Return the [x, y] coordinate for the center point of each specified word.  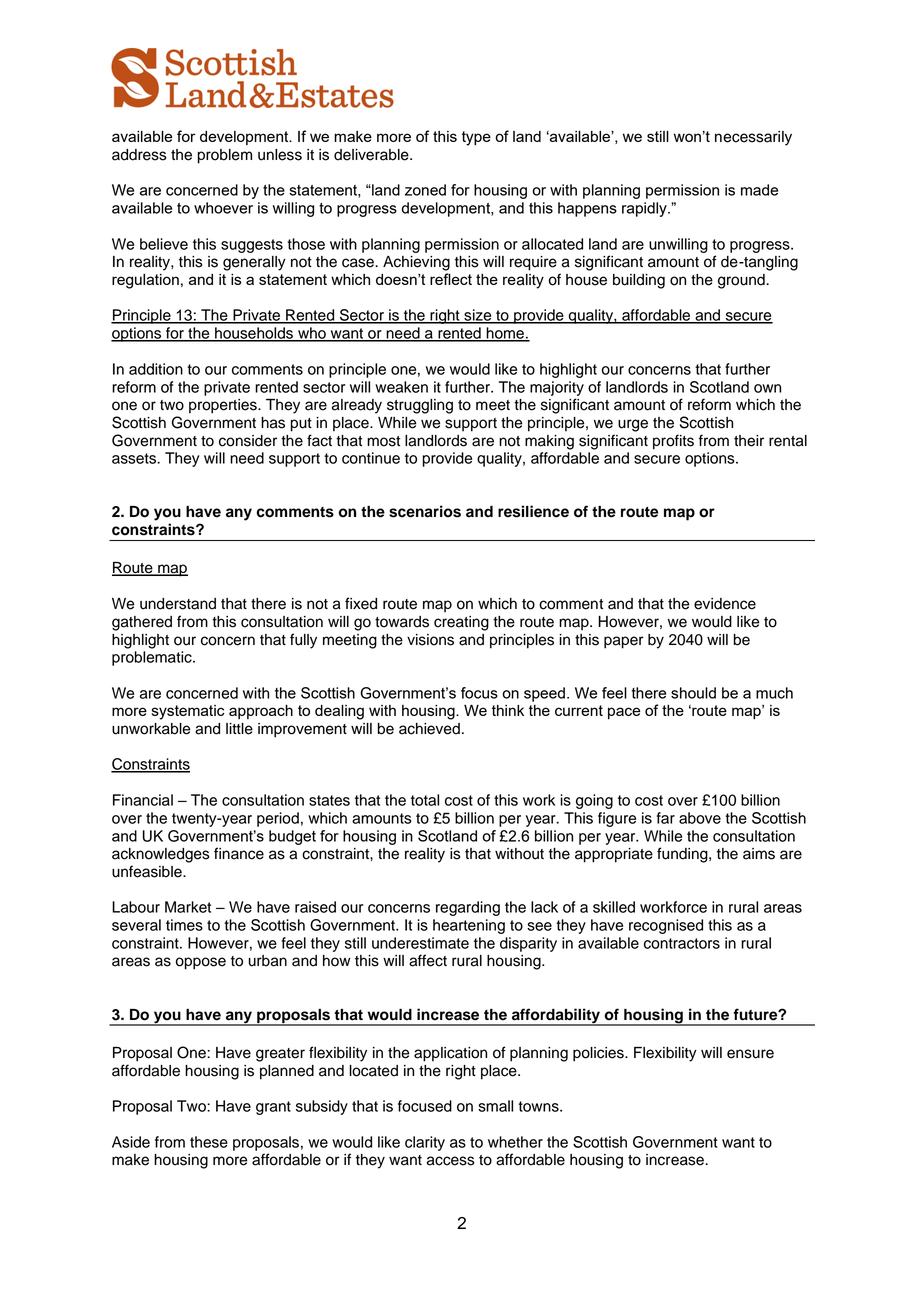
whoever [223, 208]
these [209, 1142]
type [476, 138]
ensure [750, 1054]
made [759, 190]
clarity [425, 1143]
